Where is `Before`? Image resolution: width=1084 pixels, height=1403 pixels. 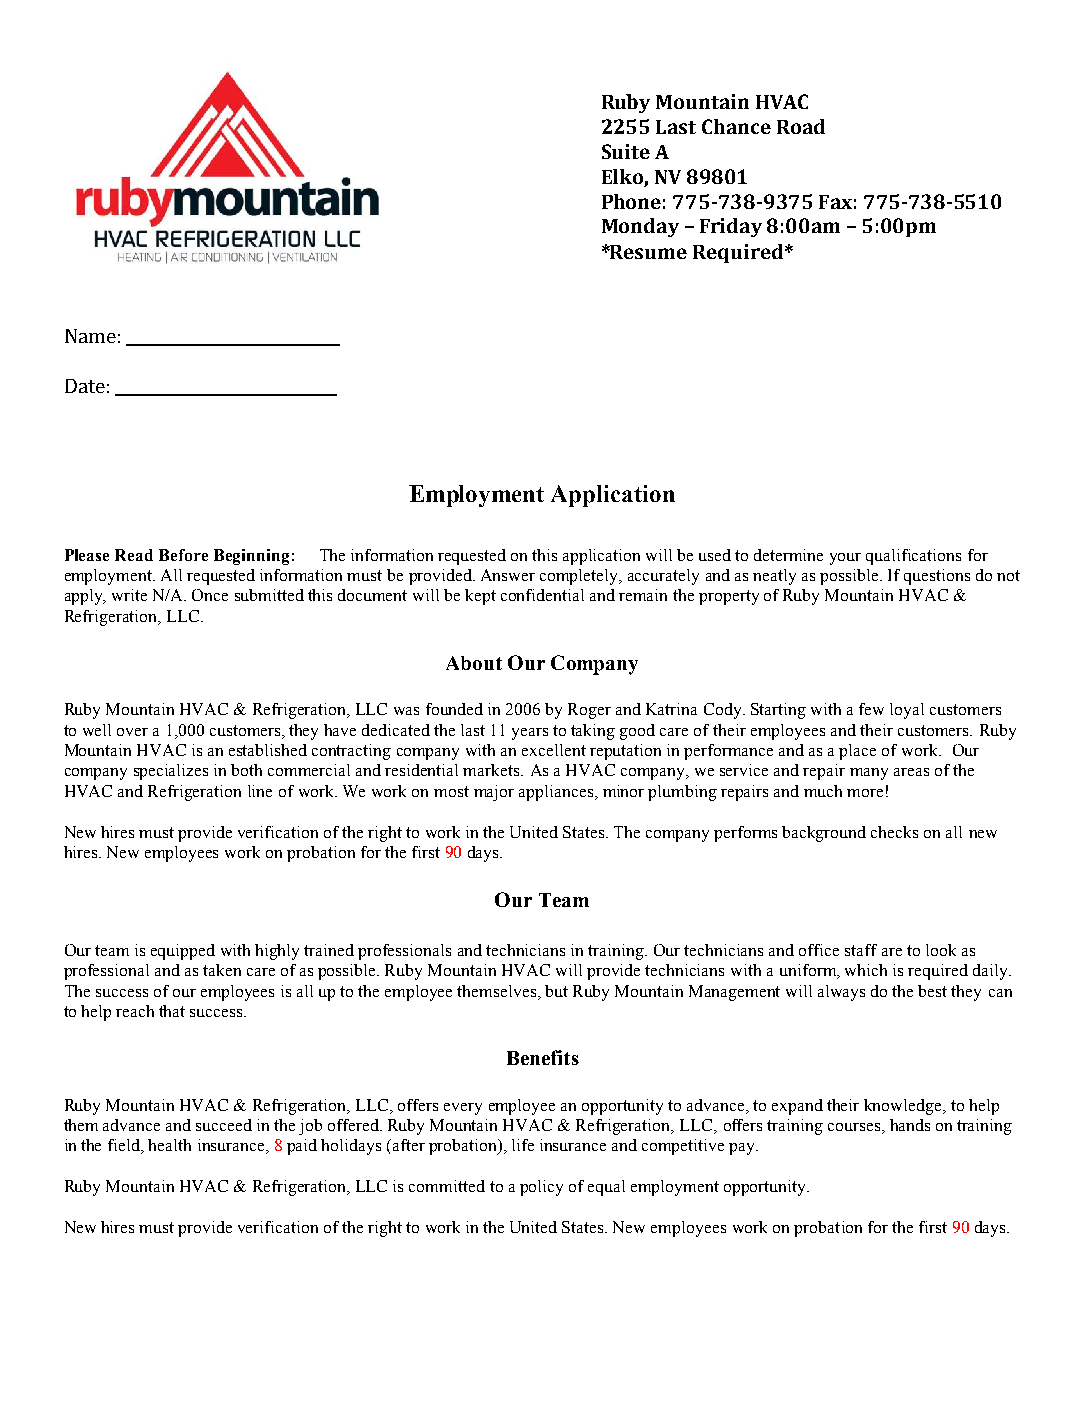 Before is located at coordinates (183, 555).
